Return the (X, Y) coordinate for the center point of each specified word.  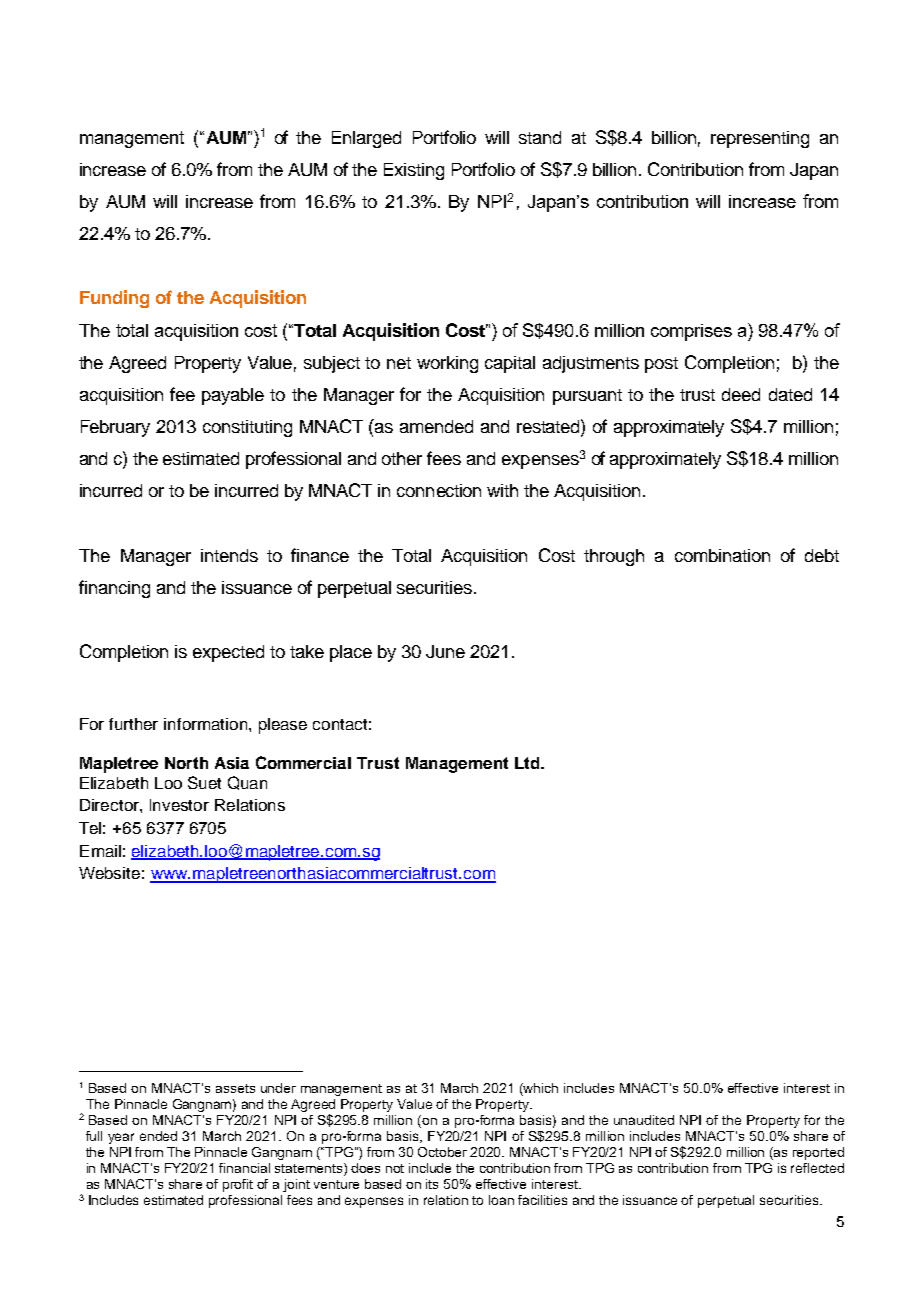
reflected (817, 1168)
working (447, 364)
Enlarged (366, 139)
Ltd (528, 763)
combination (722, 555)
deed (741, 394)
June (445, 651)
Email (100, 851)
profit (238, 1185)
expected (228, 653)
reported (818, 1153)
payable (233, 396)
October (442, 1152)
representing (760, 139)
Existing (414, 171)
